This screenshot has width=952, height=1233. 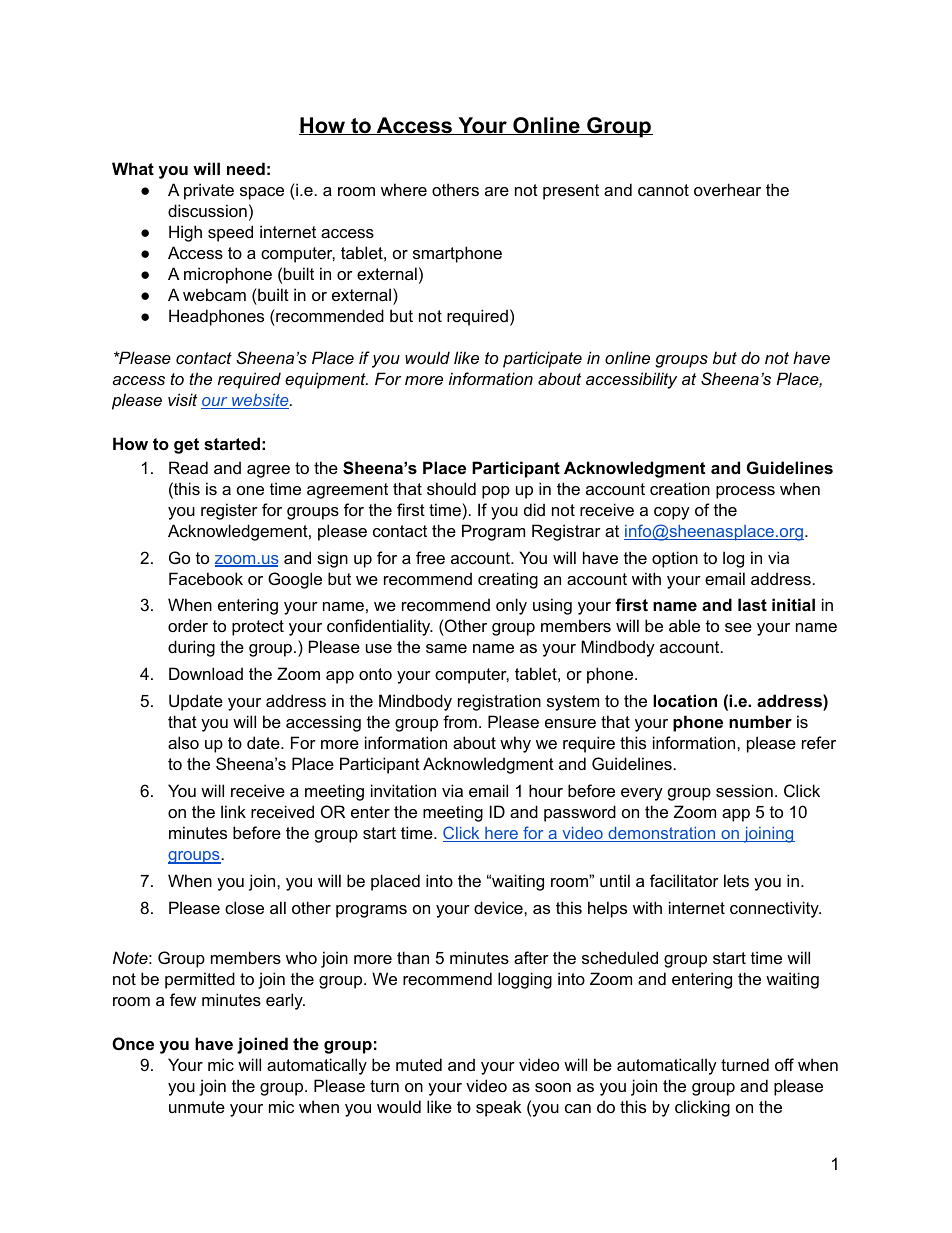 I want to click on speak, so click(x=498, y=1108).
